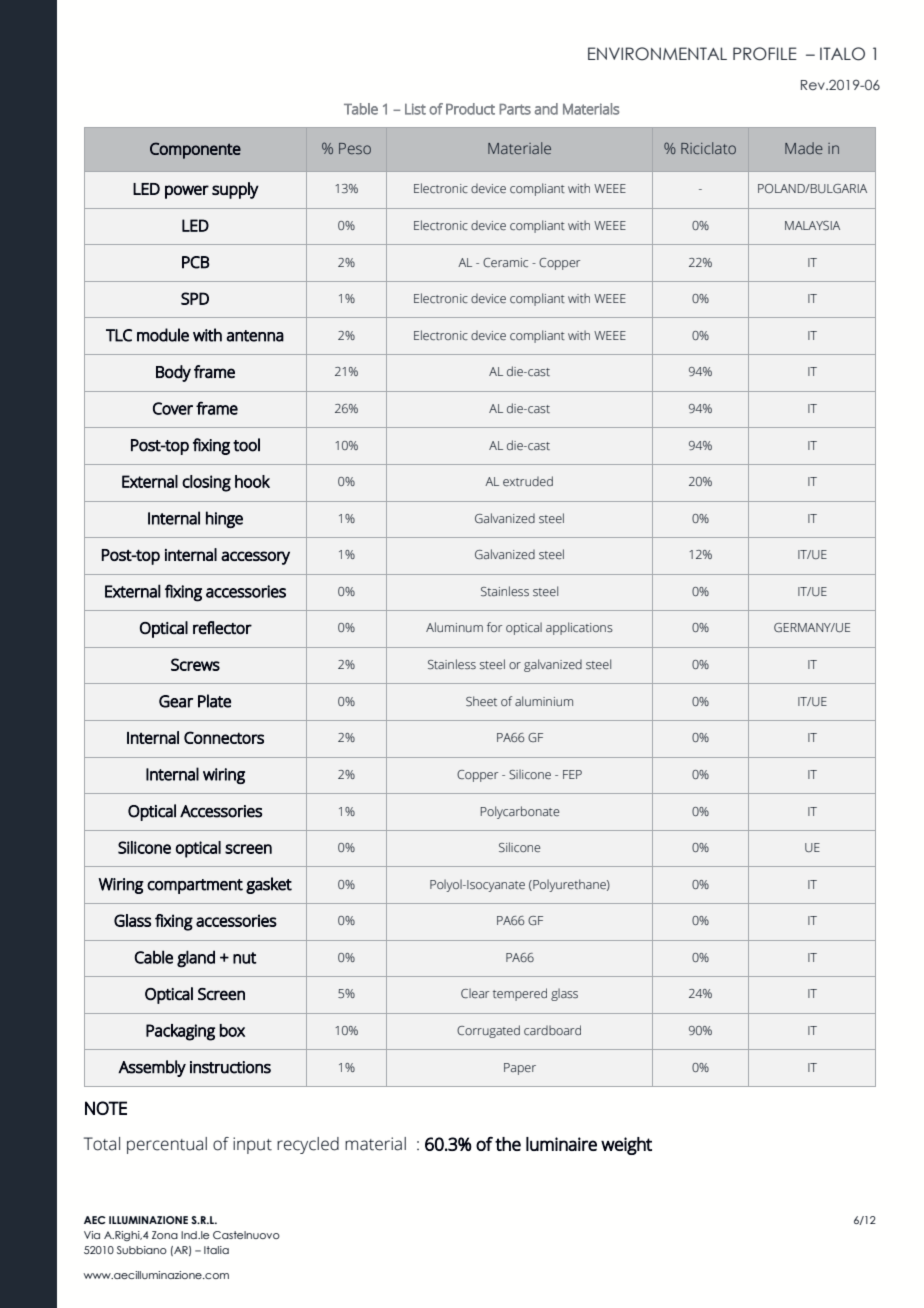 The width and height of the screenshot is (924, 1308). I want to click on Polycarbonate, so click(520, 812).
